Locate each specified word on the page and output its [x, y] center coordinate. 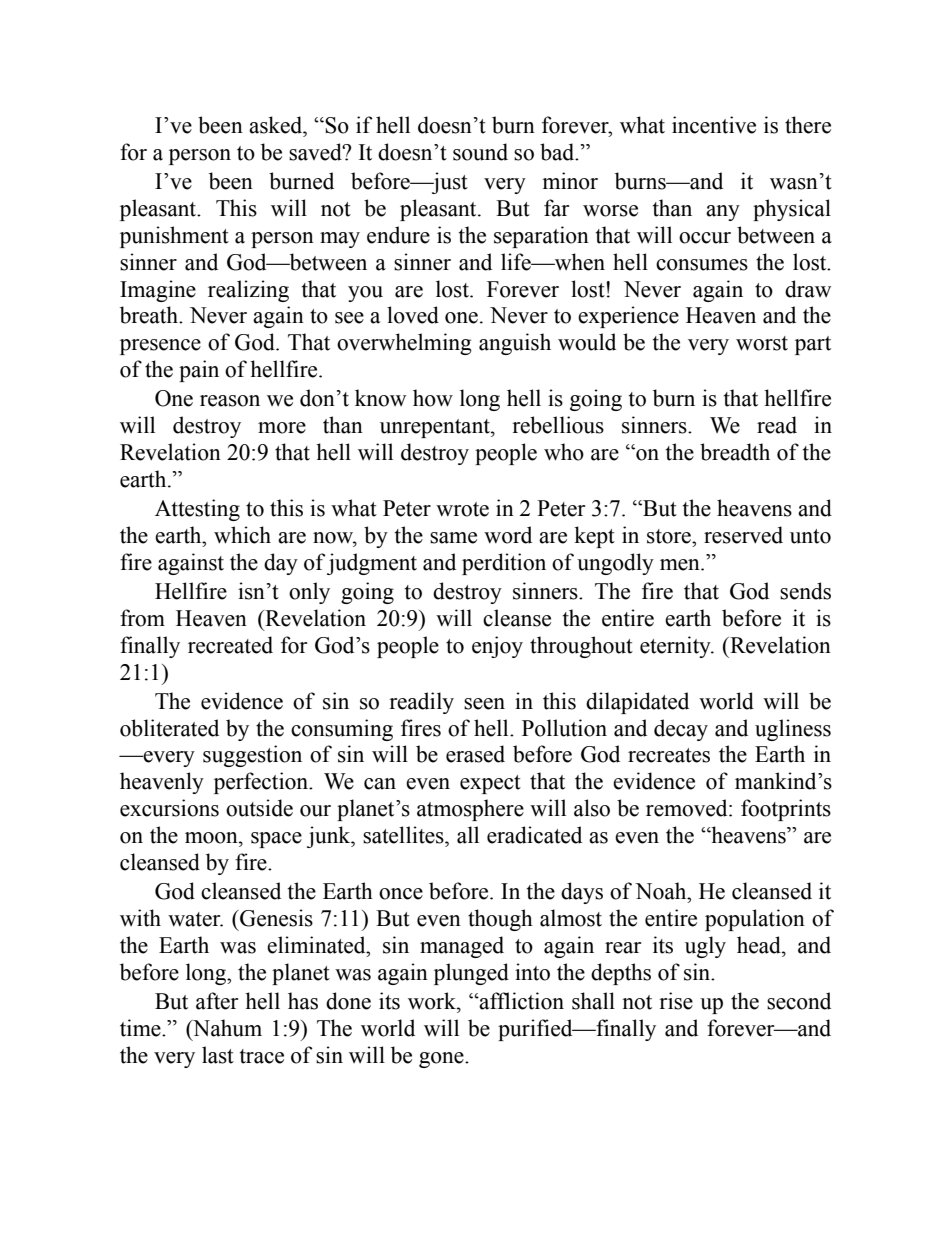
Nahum [226, 1028]
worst [762, 343]
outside [259, 808]
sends [805, 591]
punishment [174, 237]
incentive [714, 125]
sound [480, 152]
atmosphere [470, 810]
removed [688, 808]
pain [199, 371]
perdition [504, 564]
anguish [515, 344]
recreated [230, 645]
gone [442, 1060]
